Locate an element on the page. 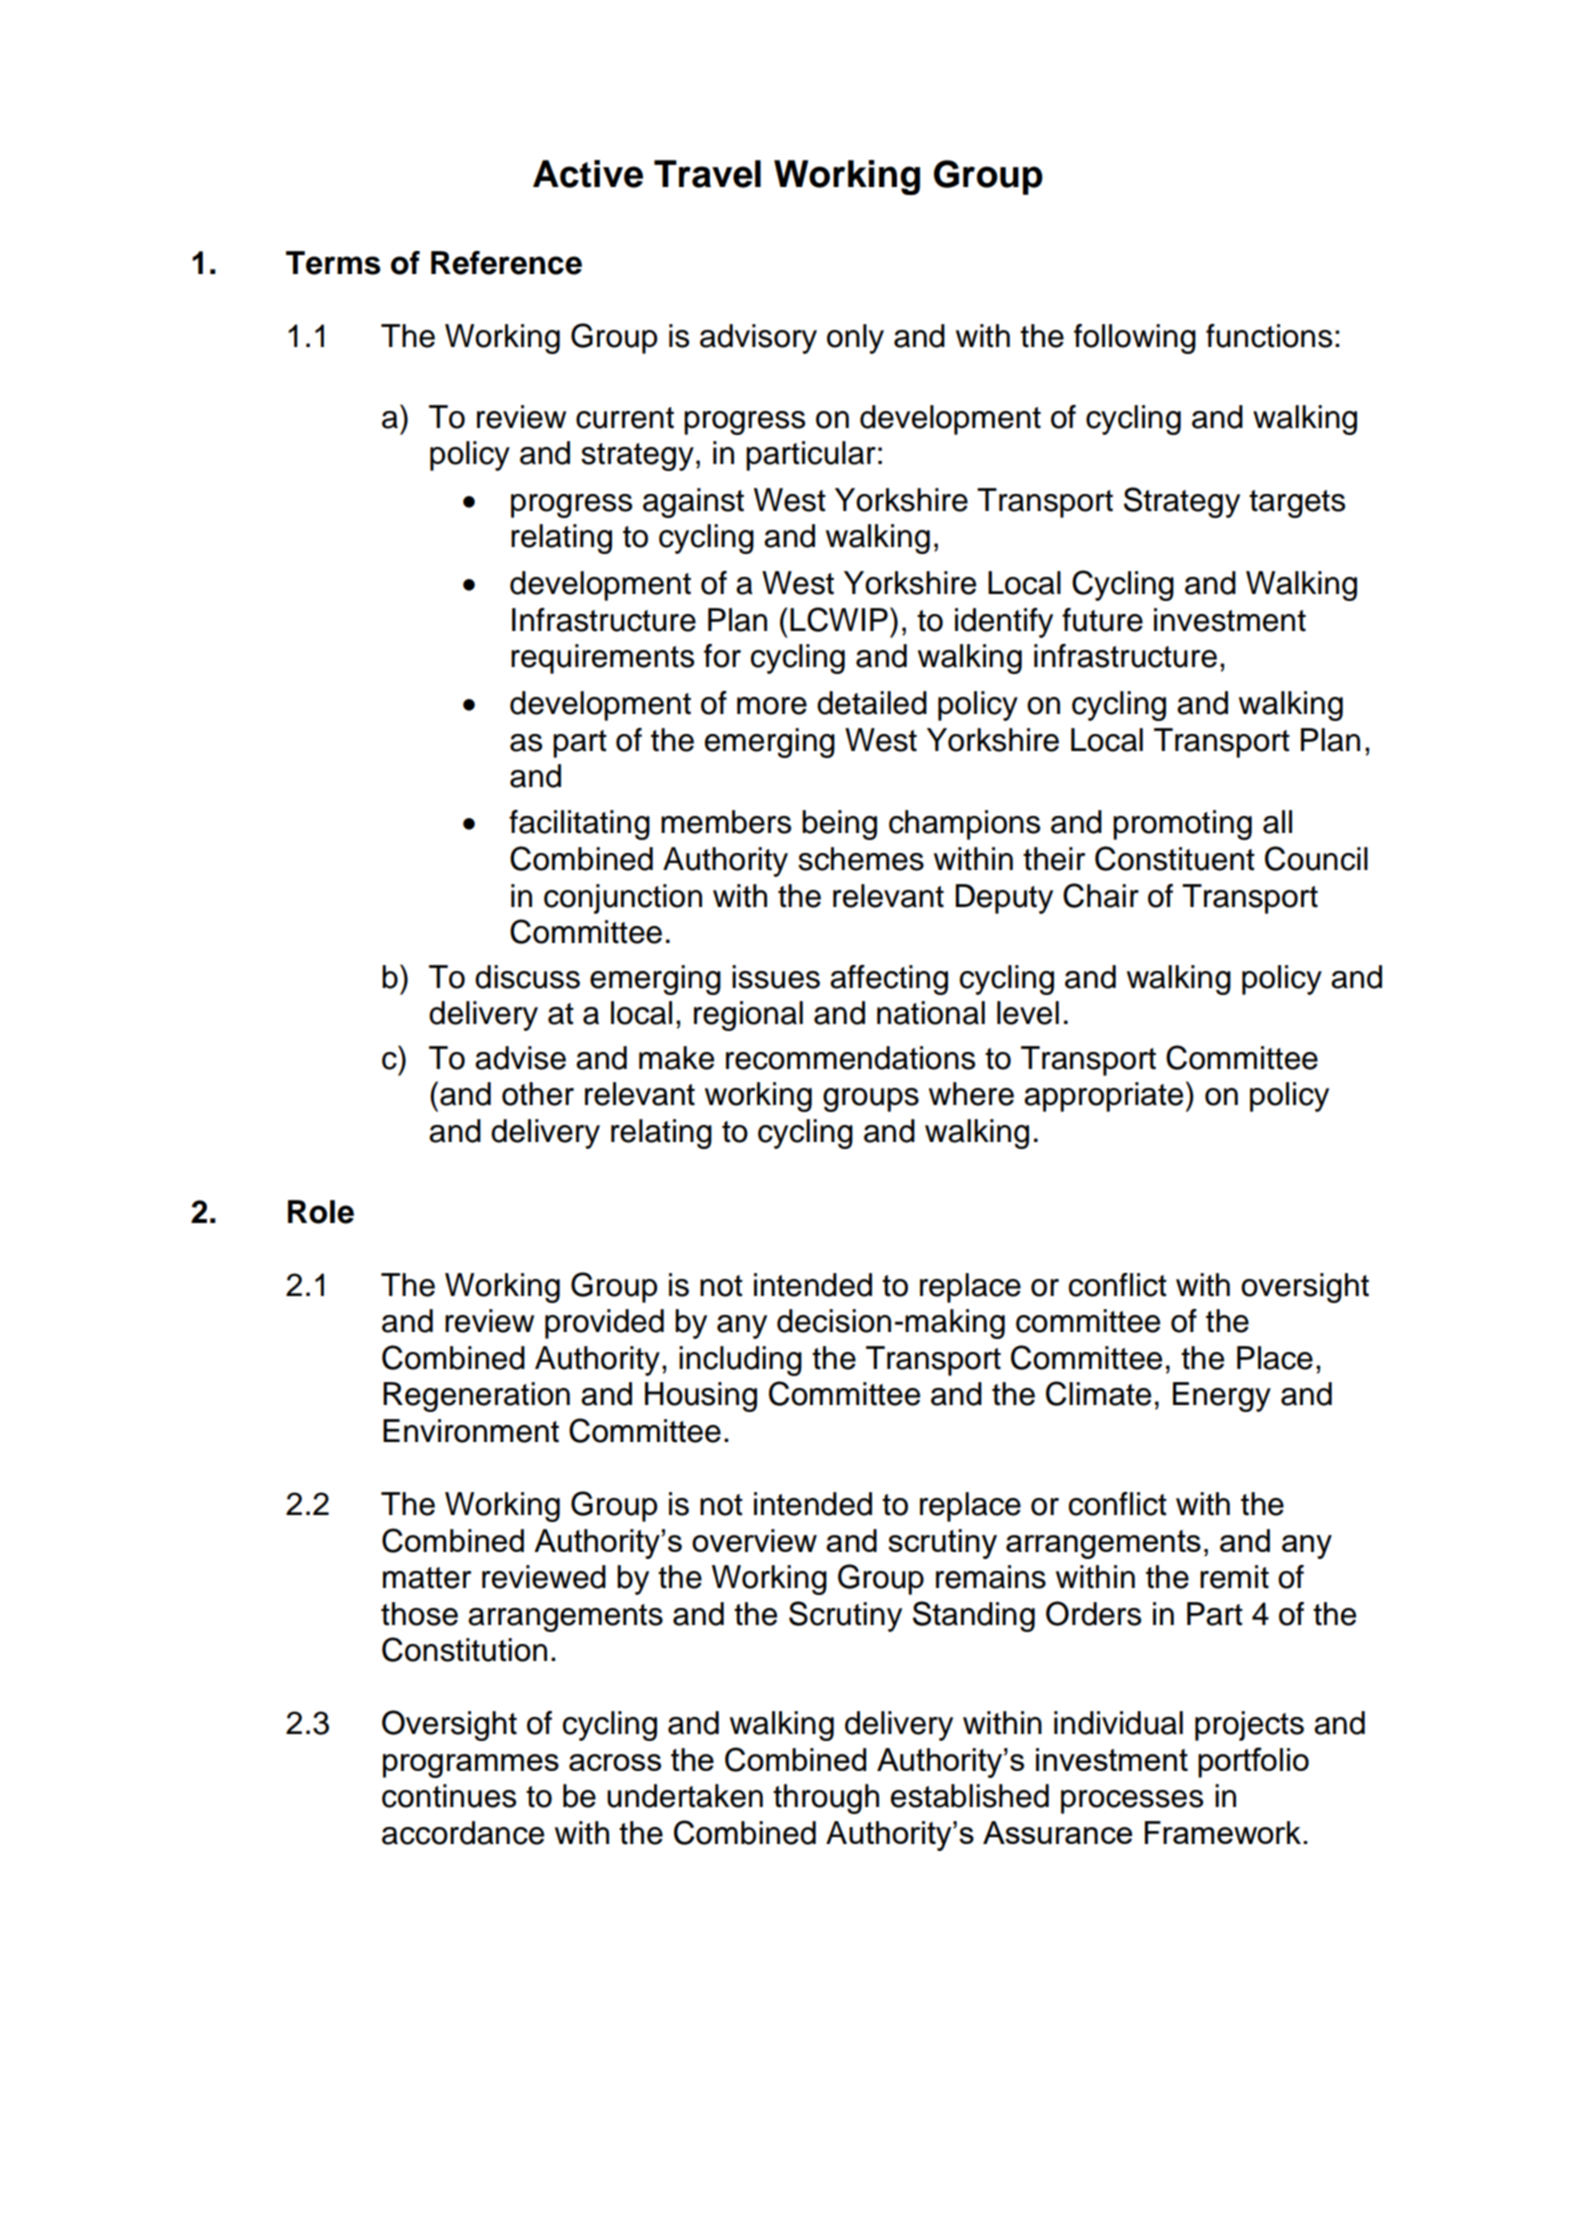 The image size is (1576, 2229). Reference is located at coordinates (506, 263).
